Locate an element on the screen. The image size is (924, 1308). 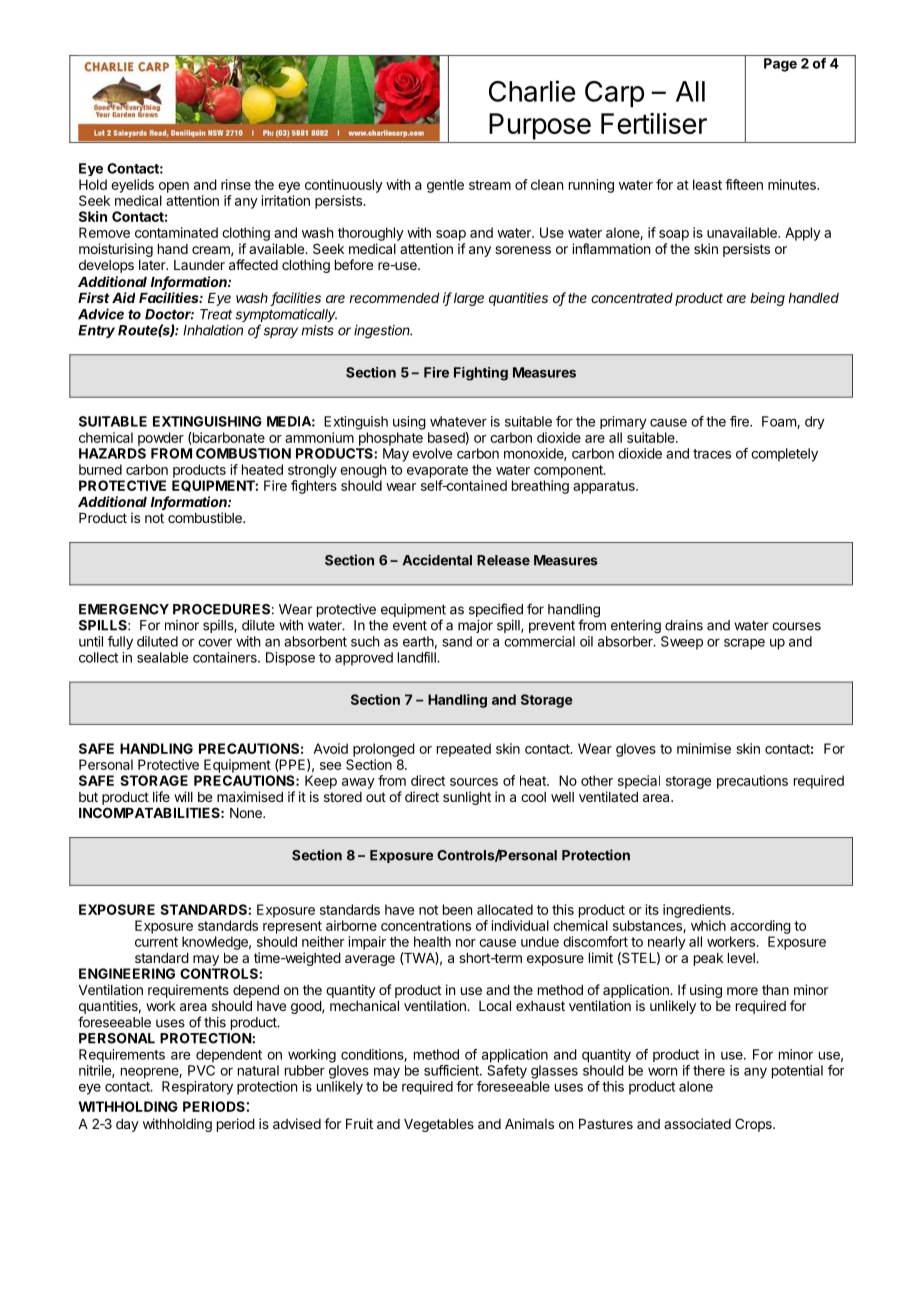
sufficient is located at coordinates (452, 1070).
